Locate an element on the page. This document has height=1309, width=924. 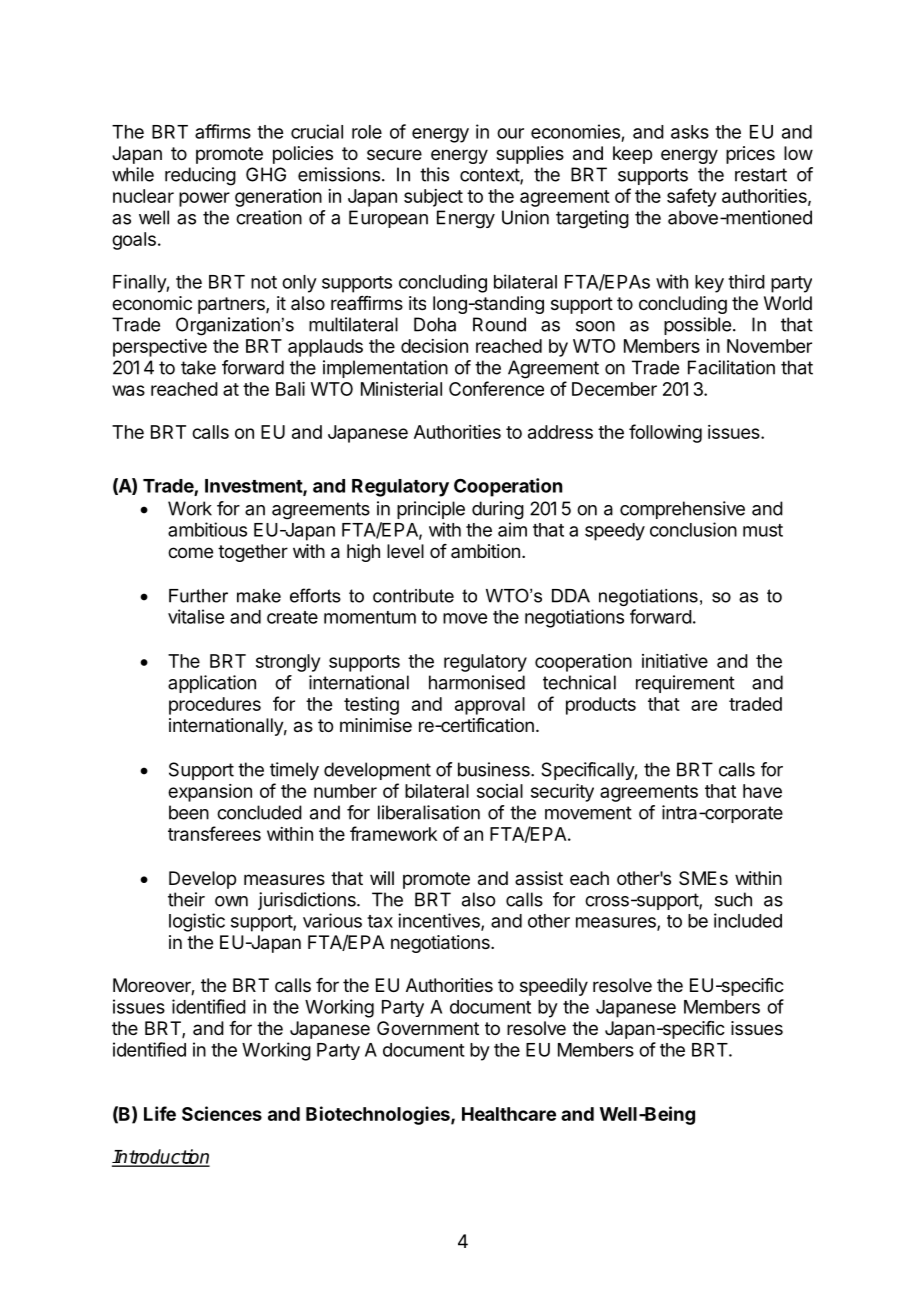
Conference is located at coordinates (496, 388).
